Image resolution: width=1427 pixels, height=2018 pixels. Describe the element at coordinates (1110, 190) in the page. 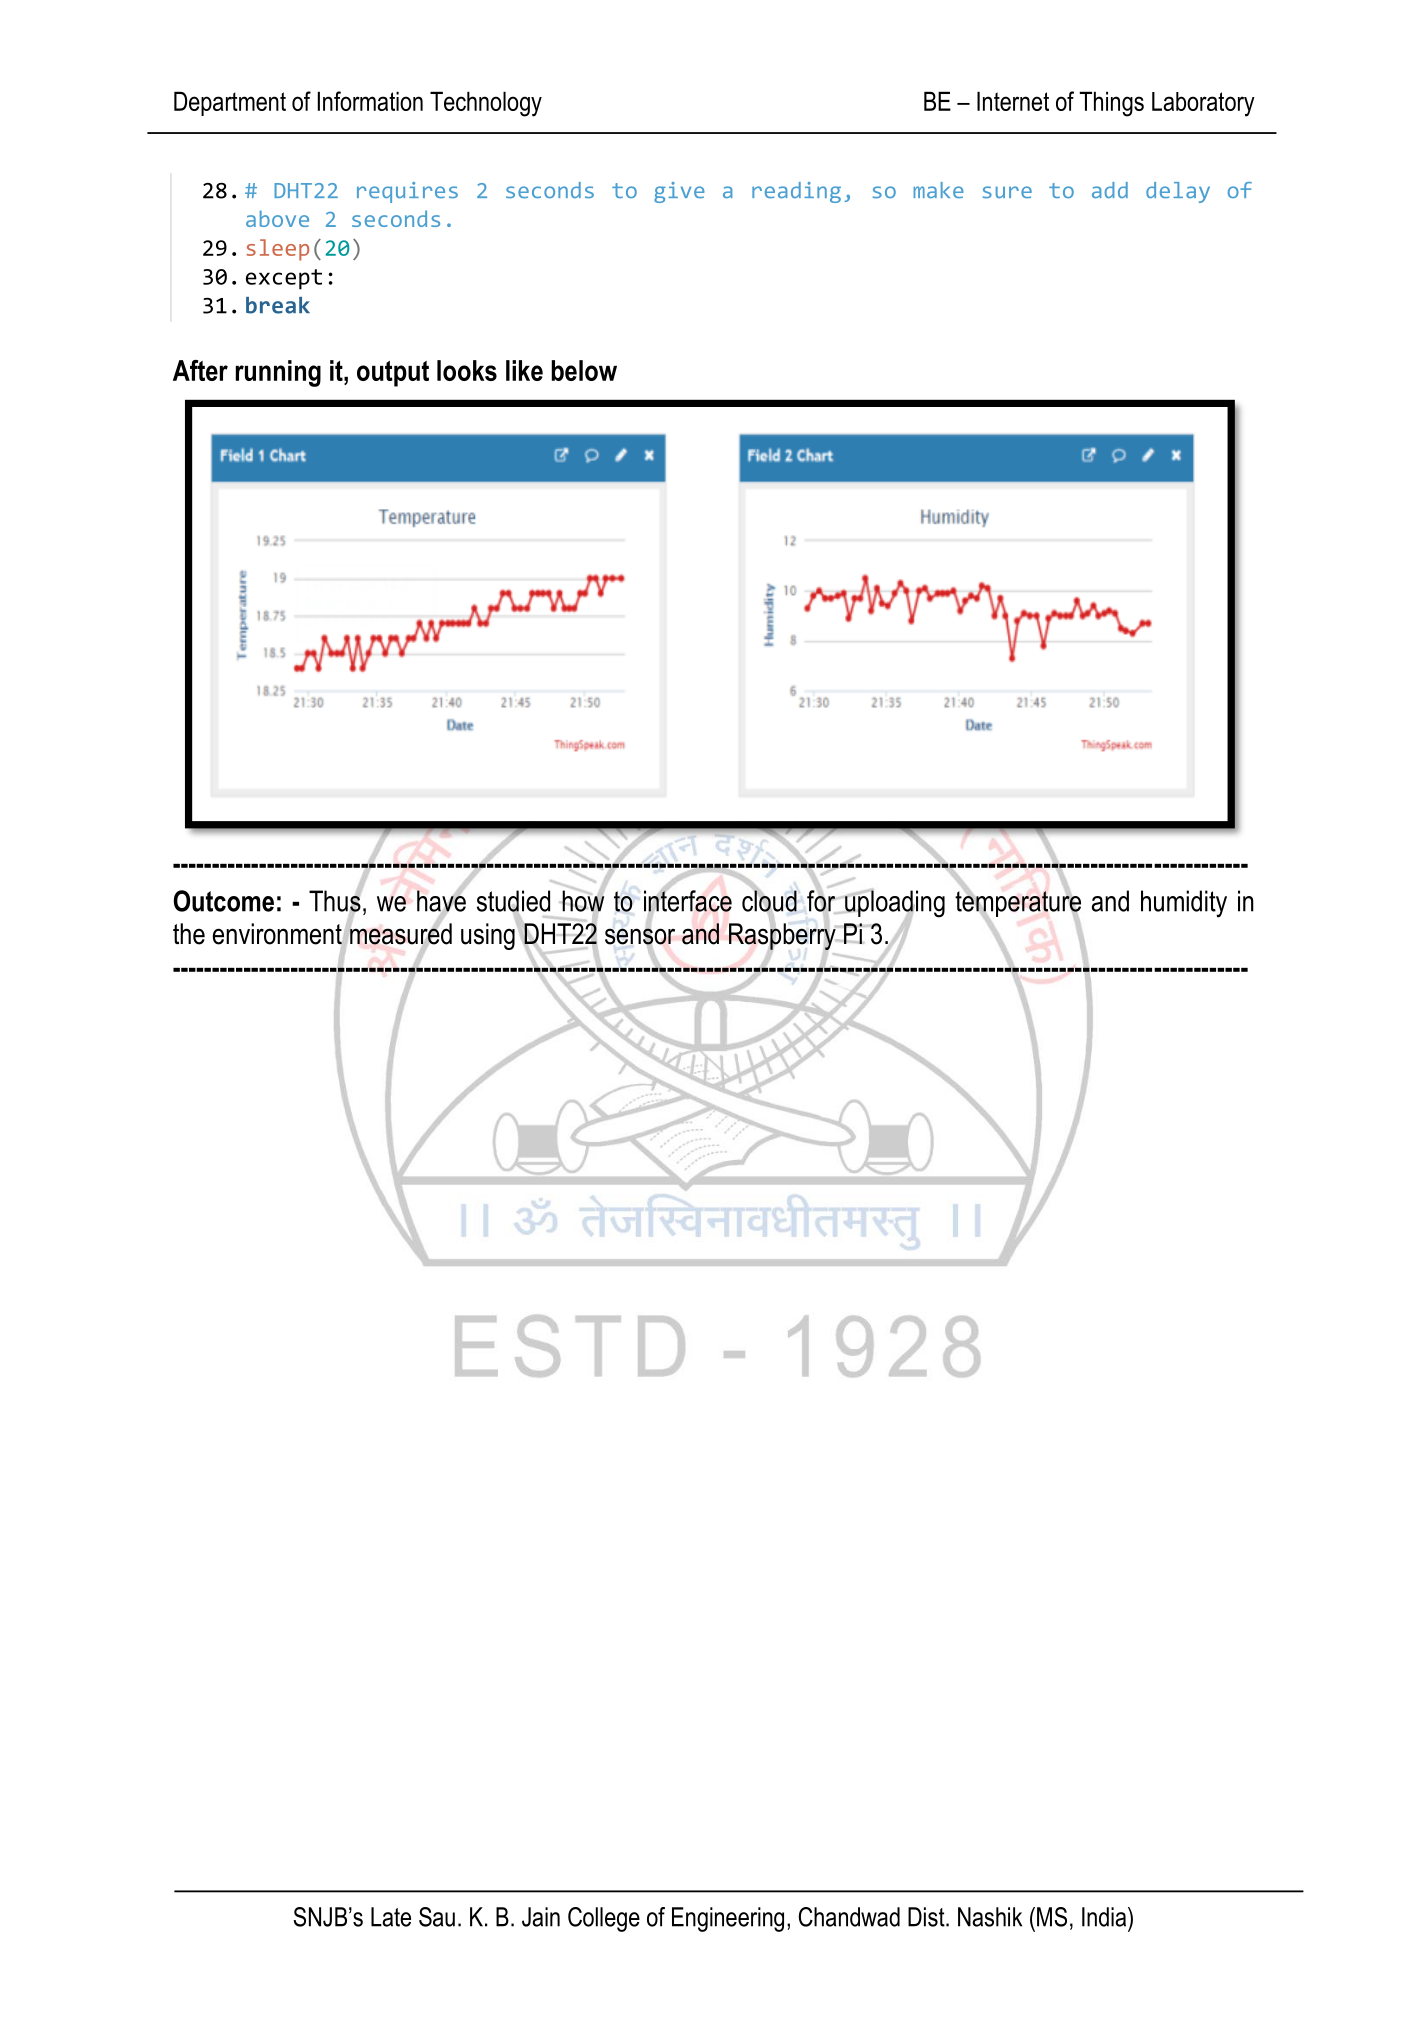

I see `add` at that location.
